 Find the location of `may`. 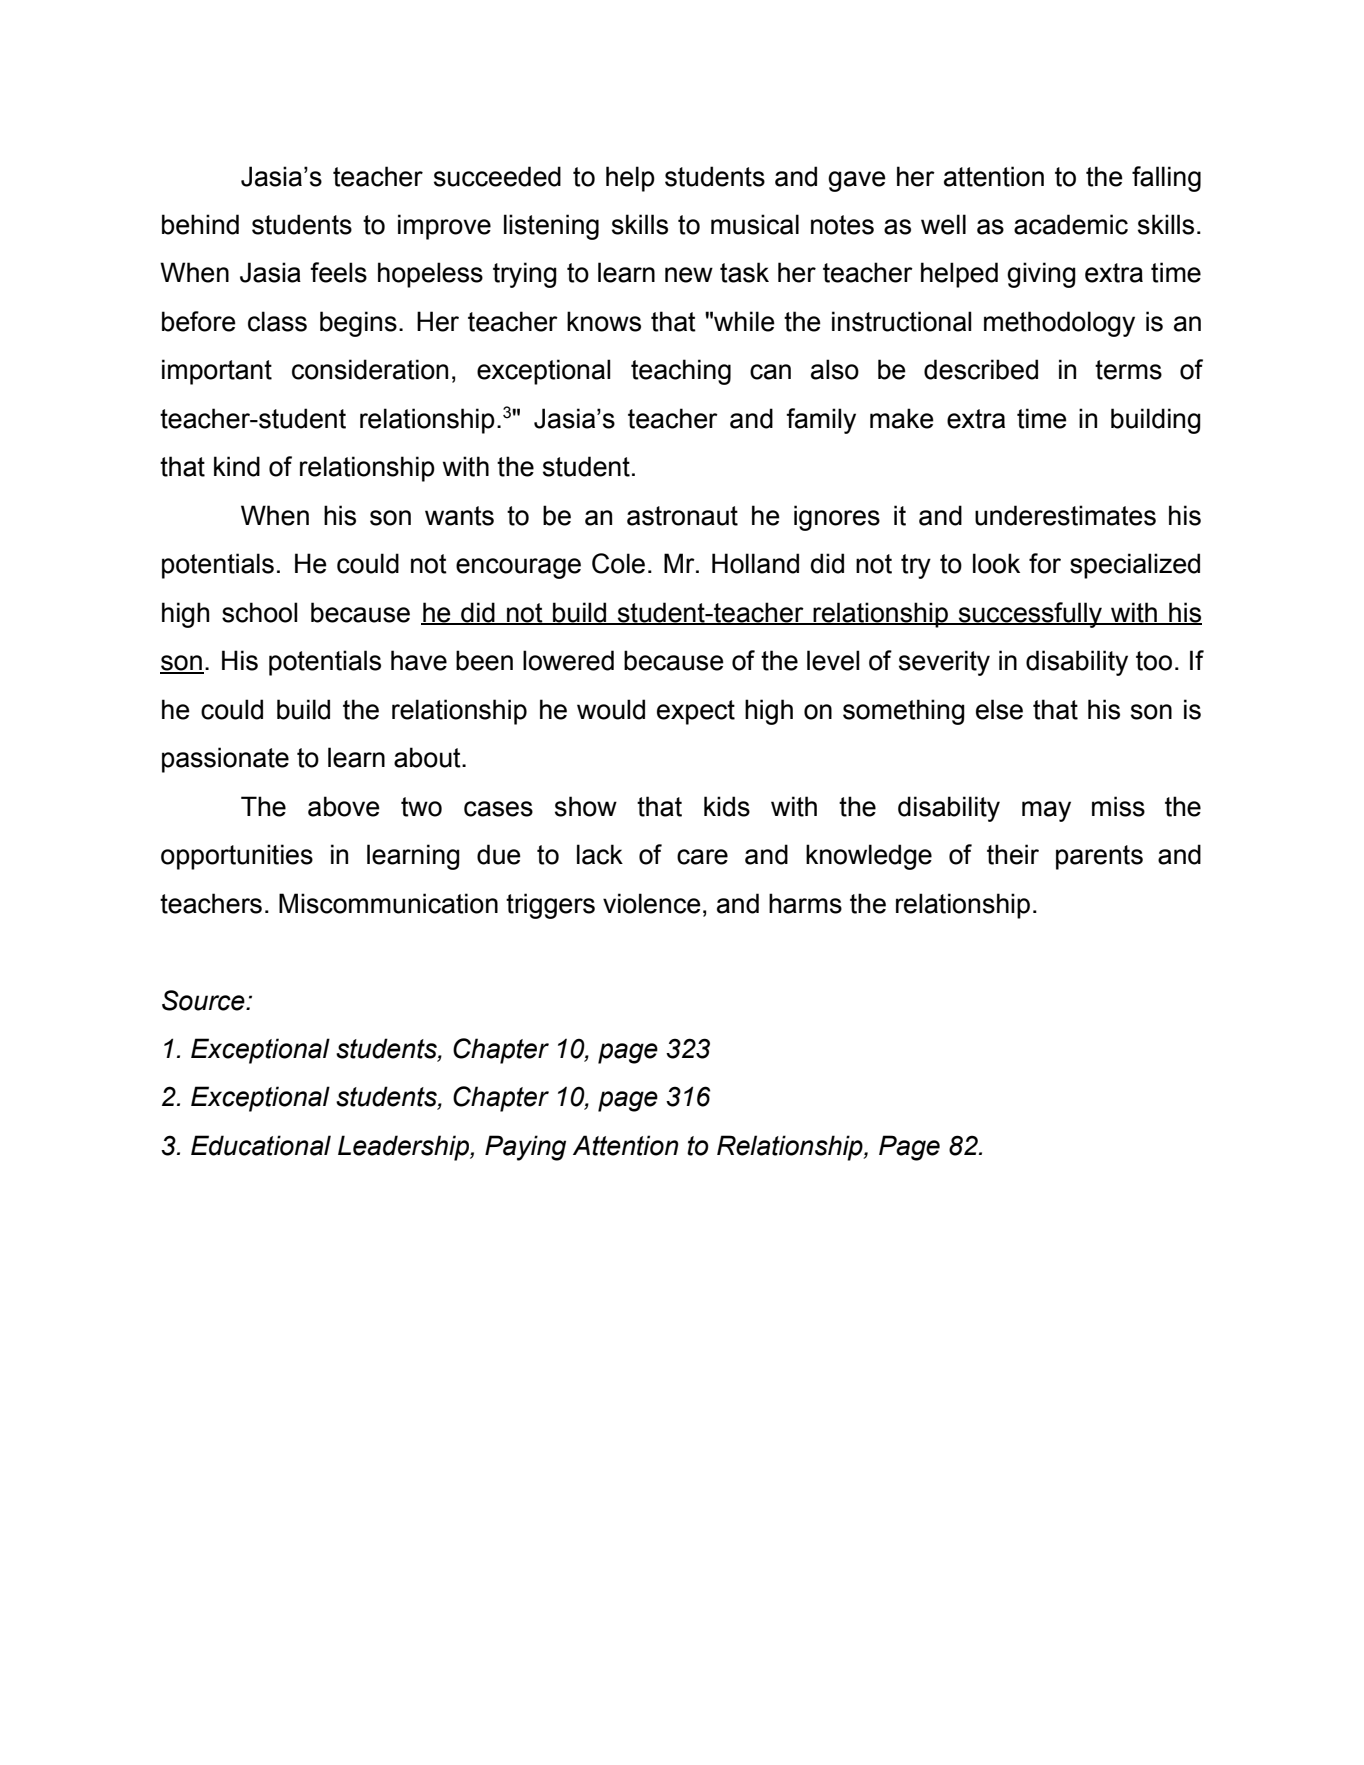

may is located at coordinates (1046, 811).
